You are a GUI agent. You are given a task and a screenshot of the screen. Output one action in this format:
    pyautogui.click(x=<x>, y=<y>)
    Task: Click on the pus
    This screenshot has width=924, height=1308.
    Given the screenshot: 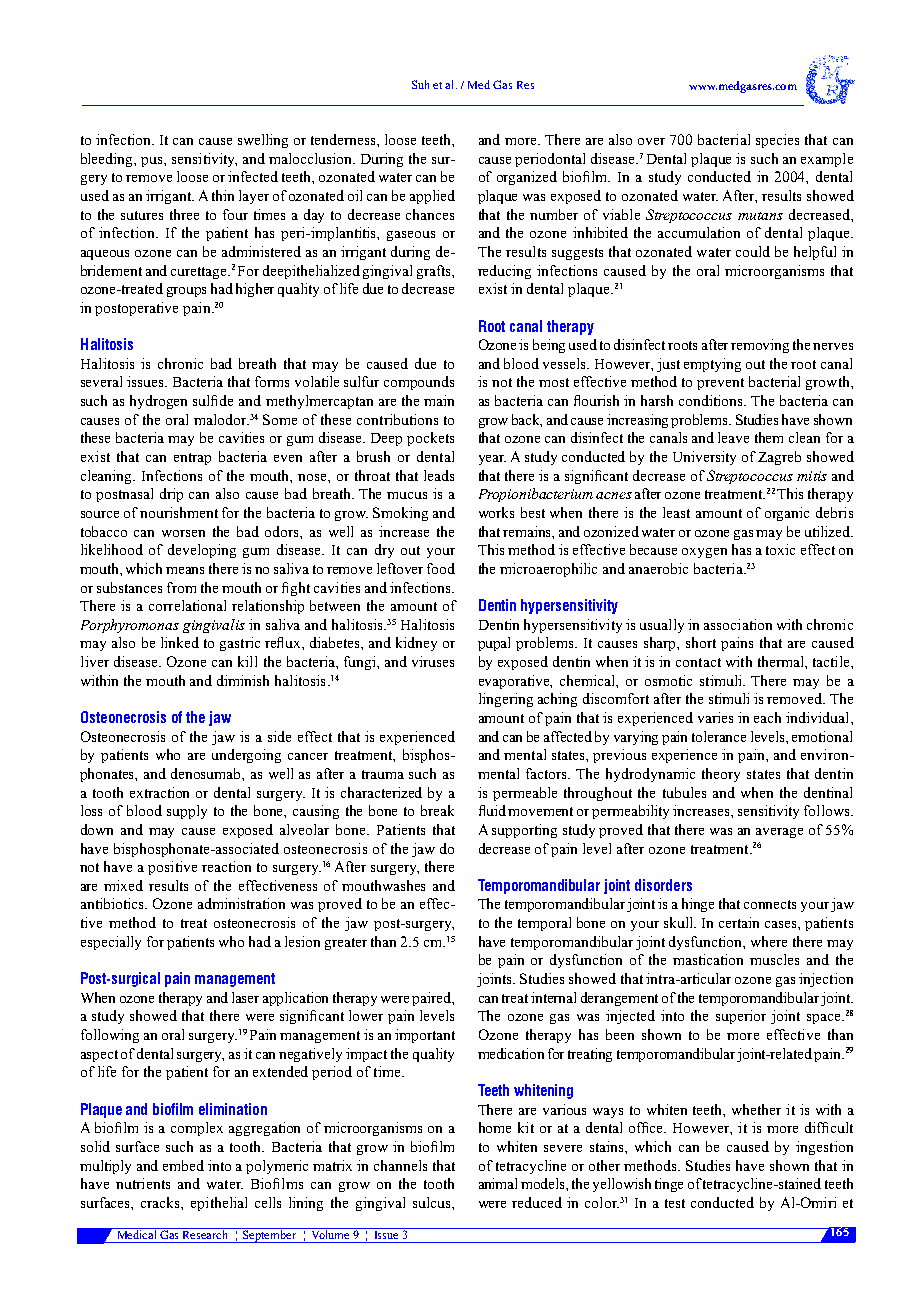 What is the action you would take?
    pyautogui.click(x=153, y=162)
